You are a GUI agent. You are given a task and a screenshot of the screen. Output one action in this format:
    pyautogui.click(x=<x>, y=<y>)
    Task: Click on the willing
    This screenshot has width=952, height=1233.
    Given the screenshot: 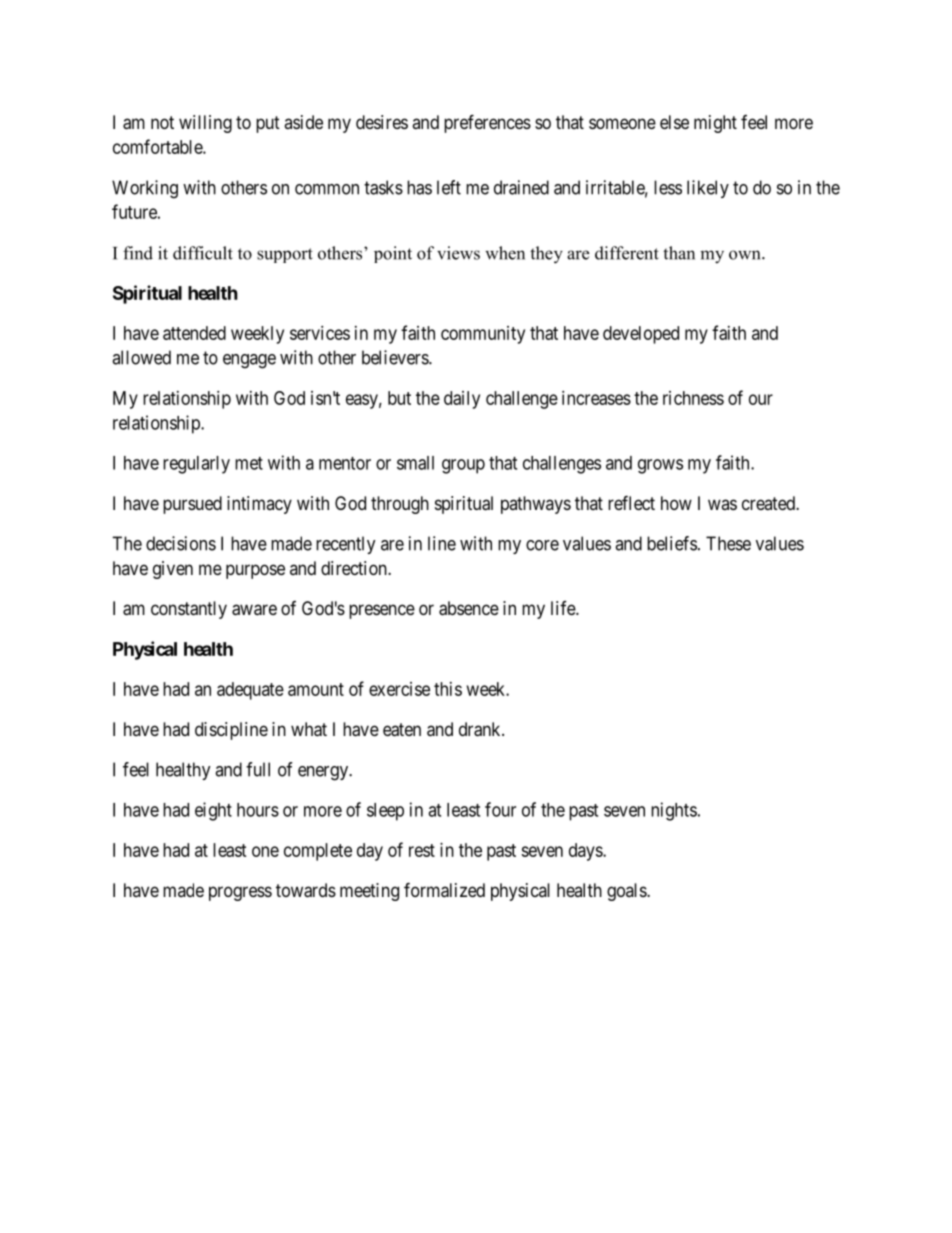 What is the action you would take?
    pyautogui.click(x=205, y=124)
